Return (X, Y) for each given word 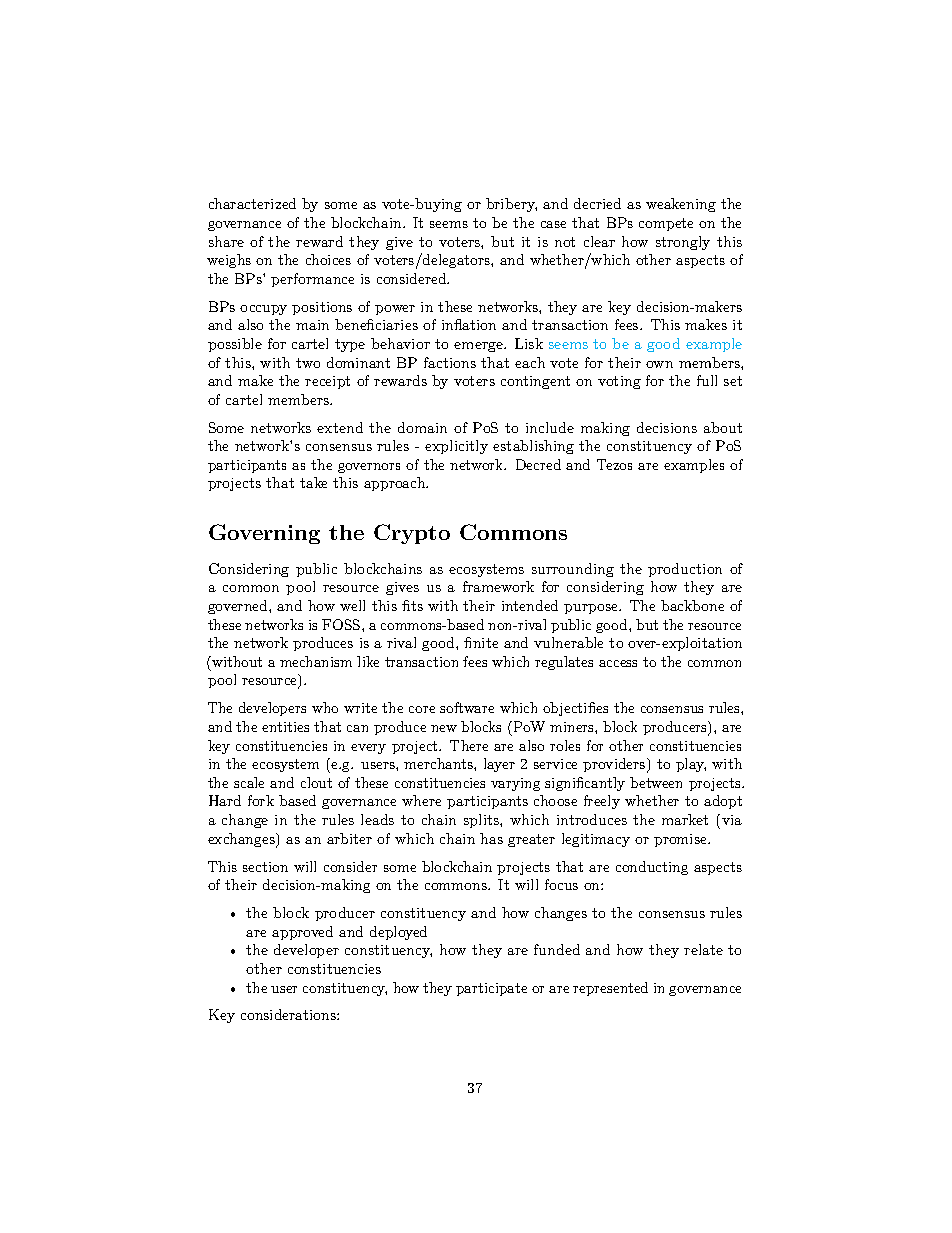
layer (499, 765)
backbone (692, 605)
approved (302, 933)
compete (666, 224)
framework (498, 586)
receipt (327, 382)
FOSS (342, 624)
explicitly (456, 447)
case (553, 224)
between (656, 782)
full (707, 380)
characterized (252, 203)
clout (316, 782)
